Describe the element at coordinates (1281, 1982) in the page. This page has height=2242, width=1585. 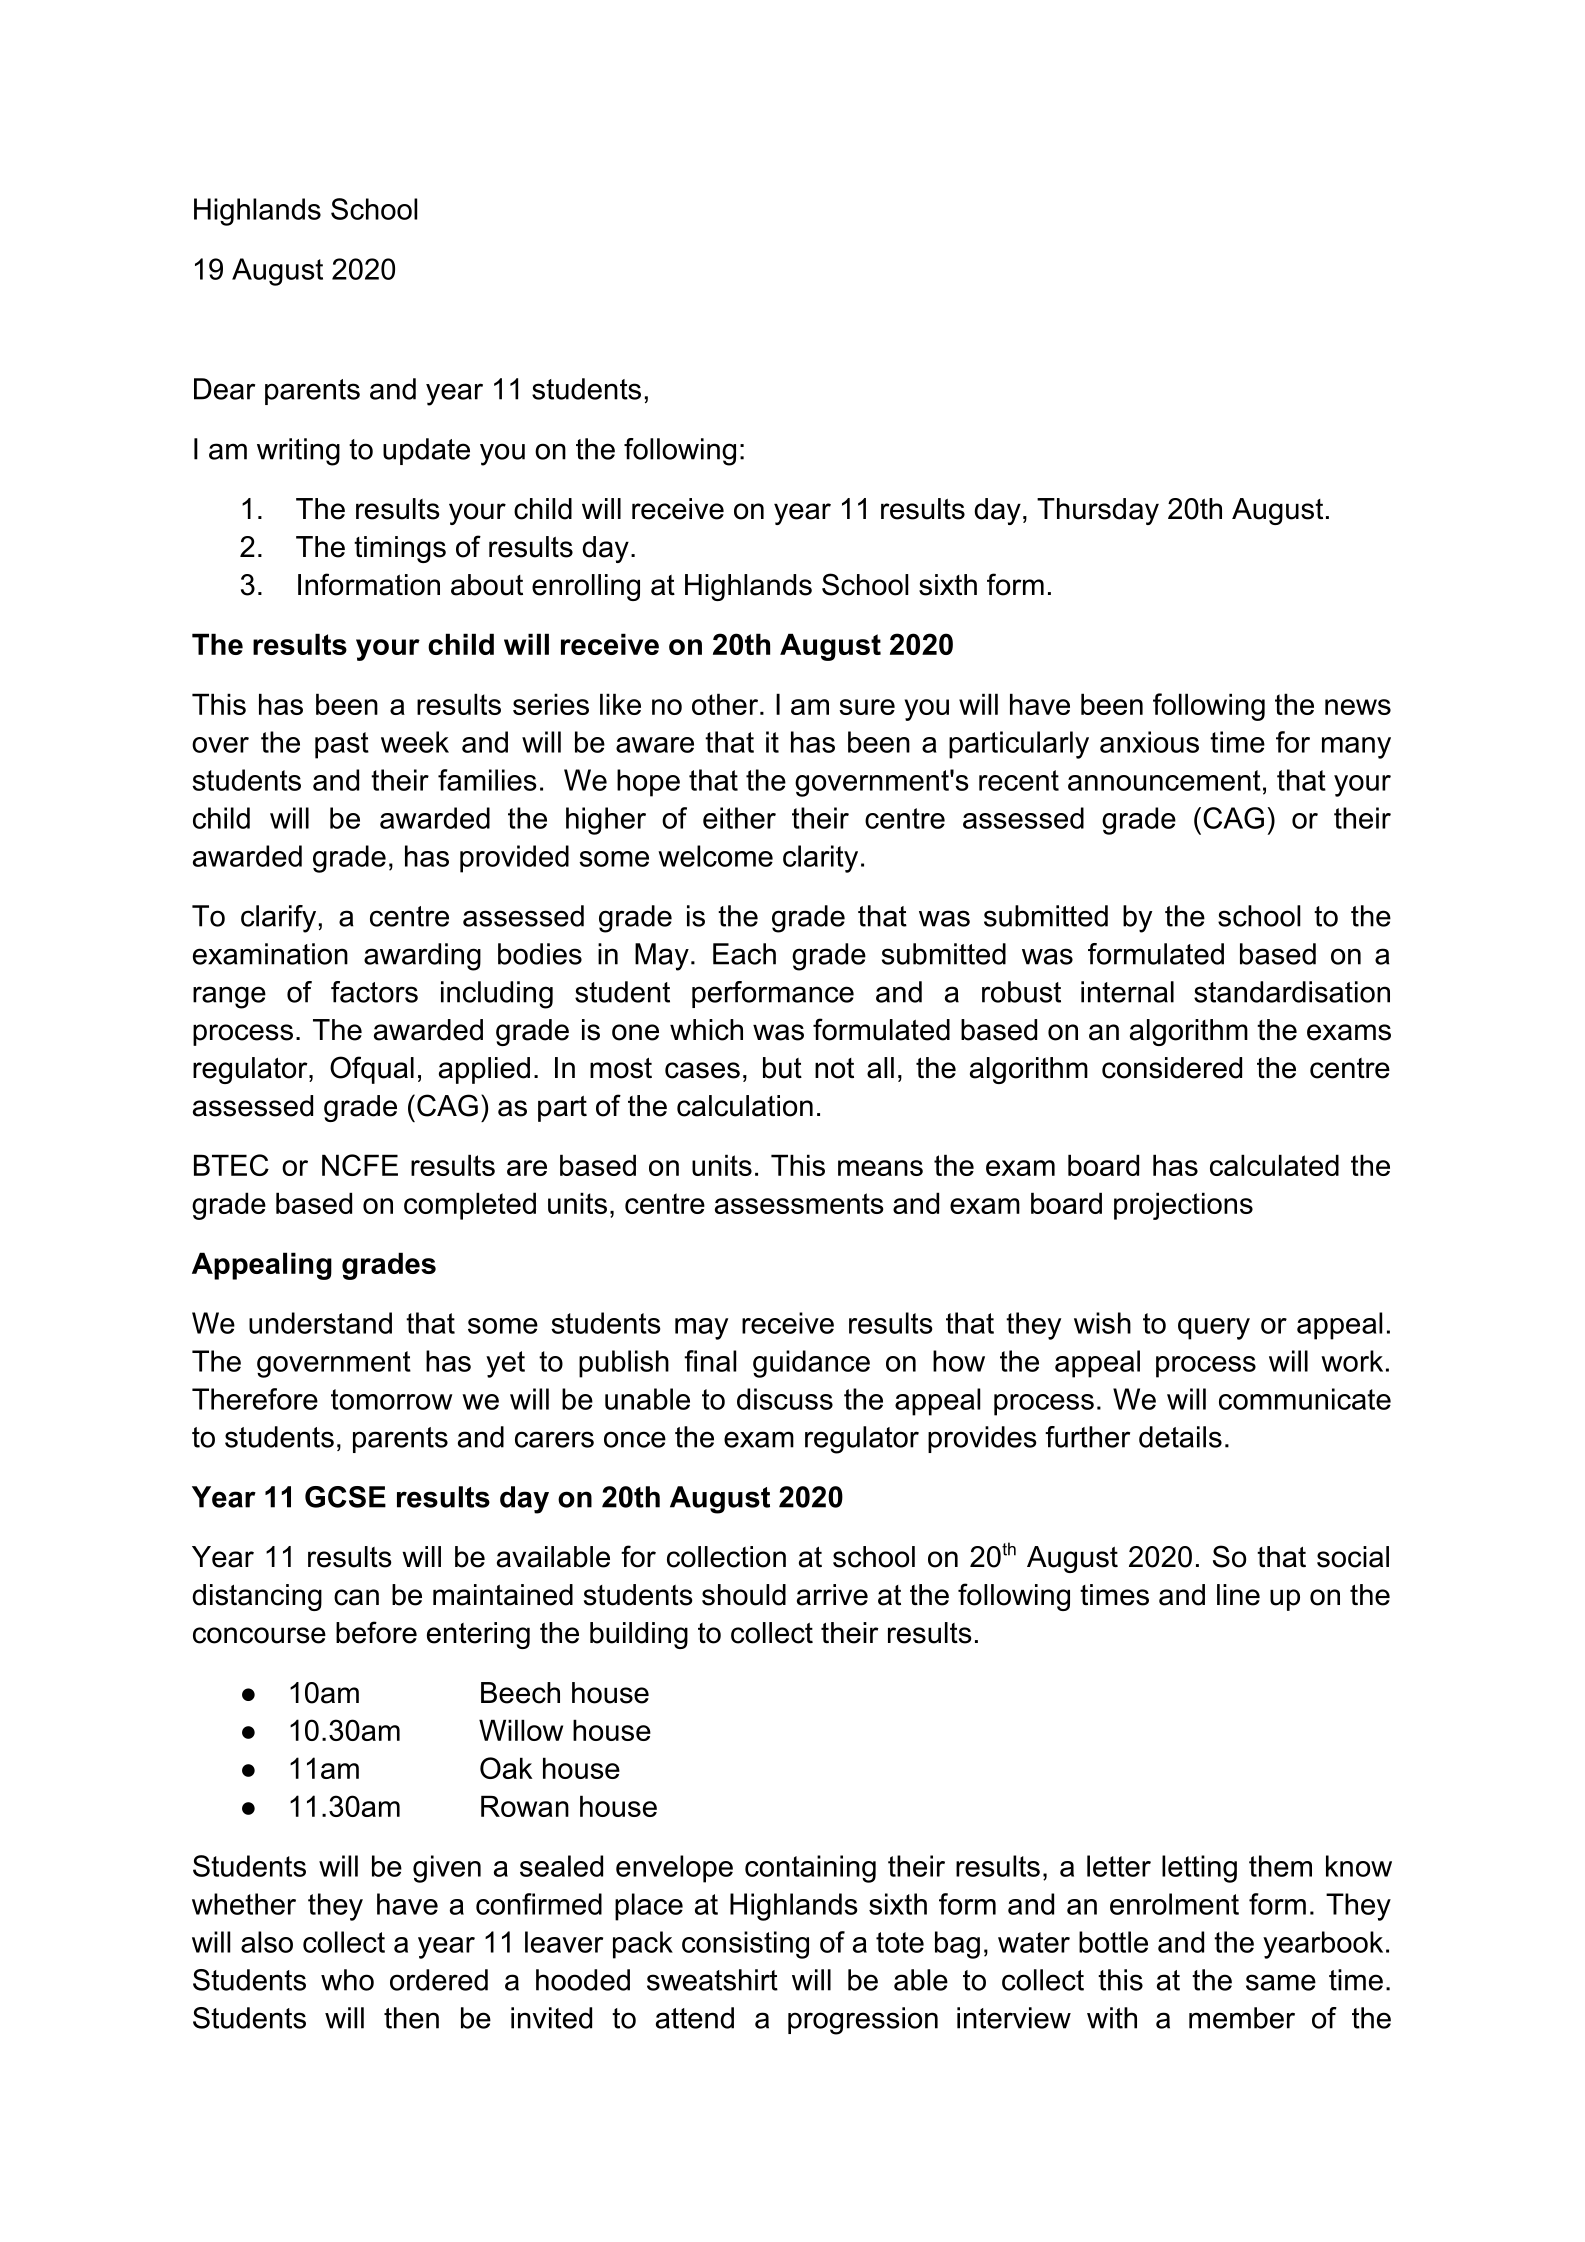
I see `same` at that location.
